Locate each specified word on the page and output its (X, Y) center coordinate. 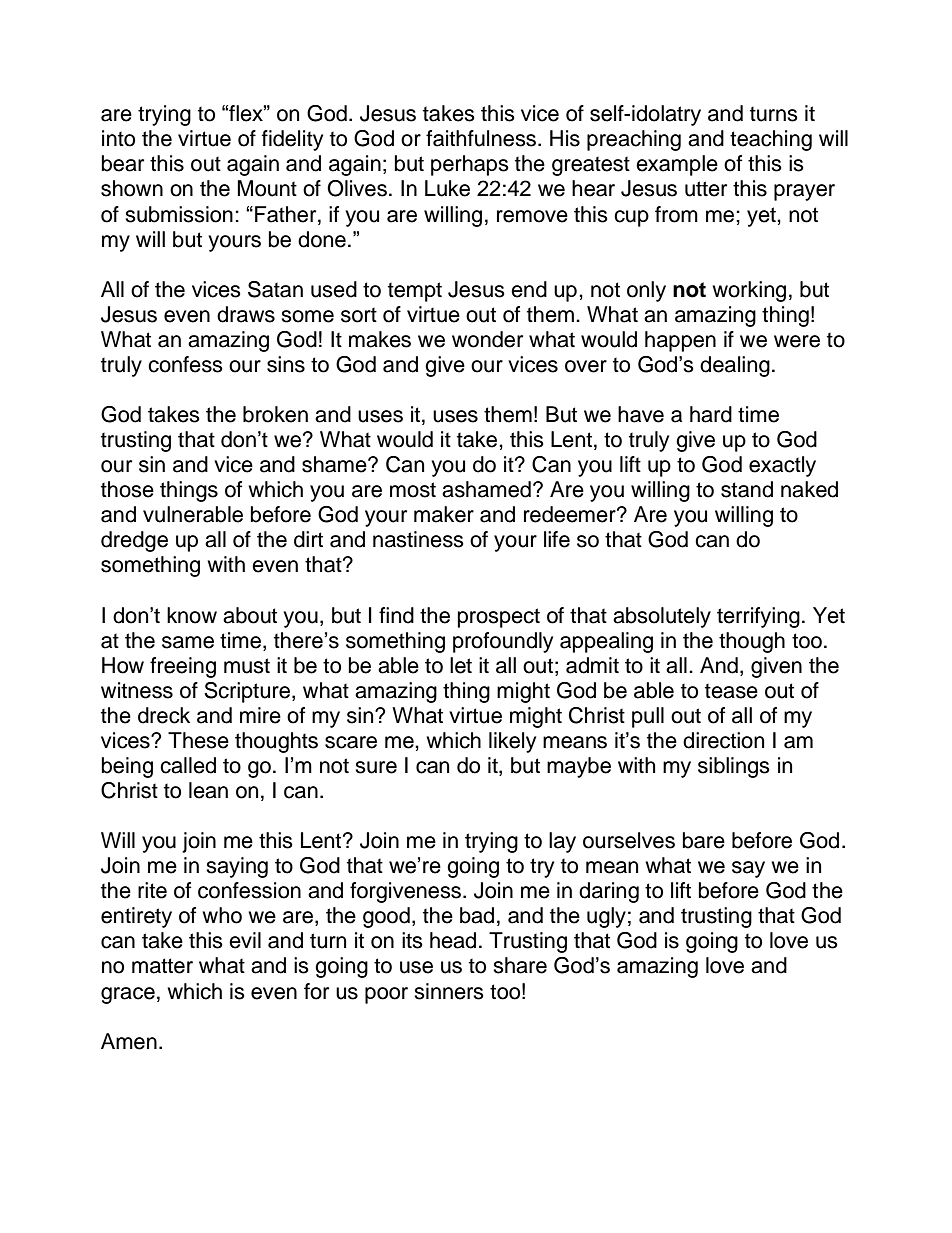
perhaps (470, 165)
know (192, 615)
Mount (267, 188)
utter (706, 189)
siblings (734, 767)
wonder (487, 339)
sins (286, 364)
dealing (735, 366)
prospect (499, 618)
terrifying (758, 617)
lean (208, 790)
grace (128, 995)
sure (376, 767)
